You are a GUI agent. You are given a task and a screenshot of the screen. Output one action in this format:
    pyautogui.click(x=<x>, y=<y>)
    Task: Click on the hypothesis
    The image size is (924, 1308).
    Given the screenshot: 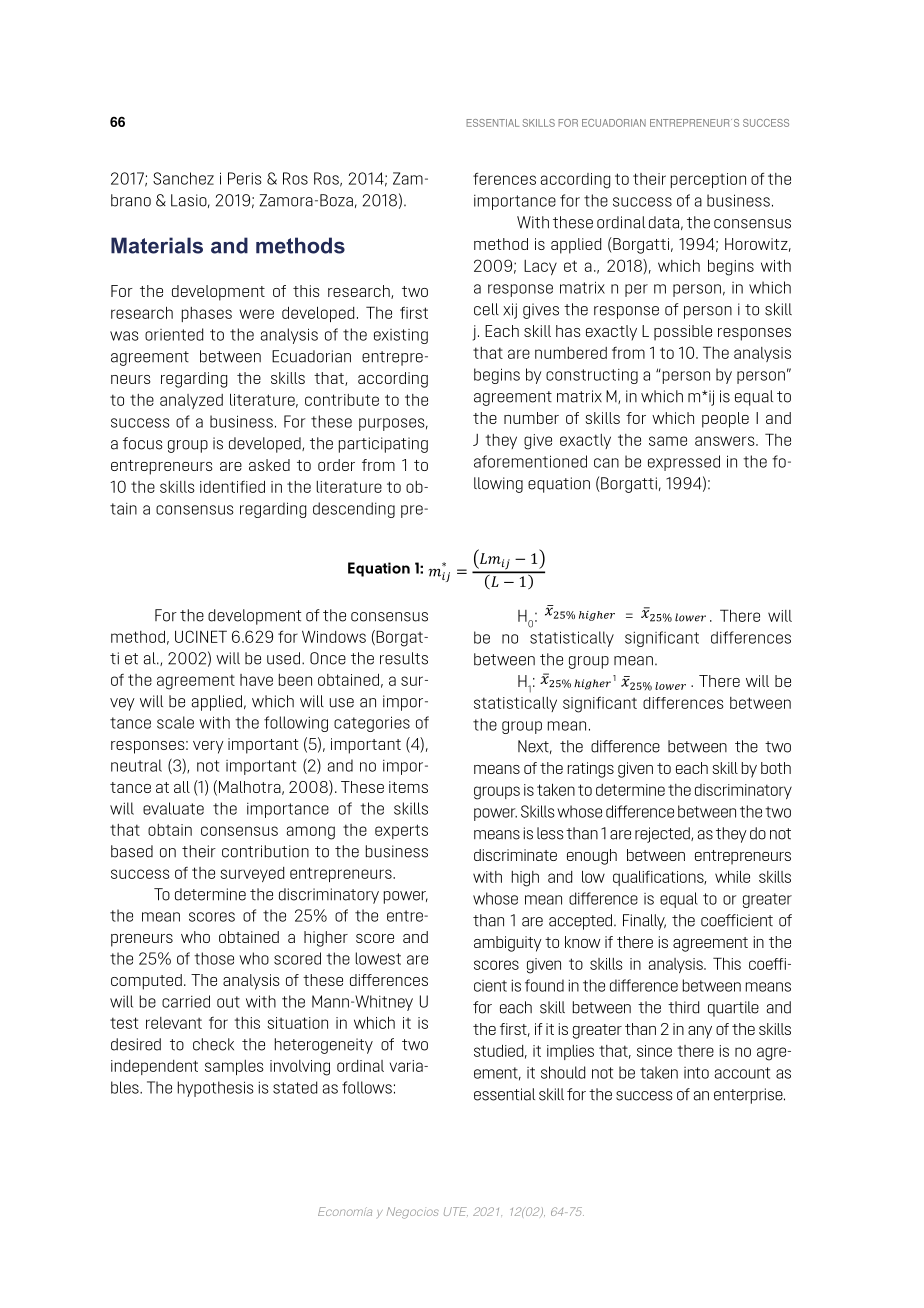 What is the action you would take?
    pyautogui.click(x=216, y=1089)
